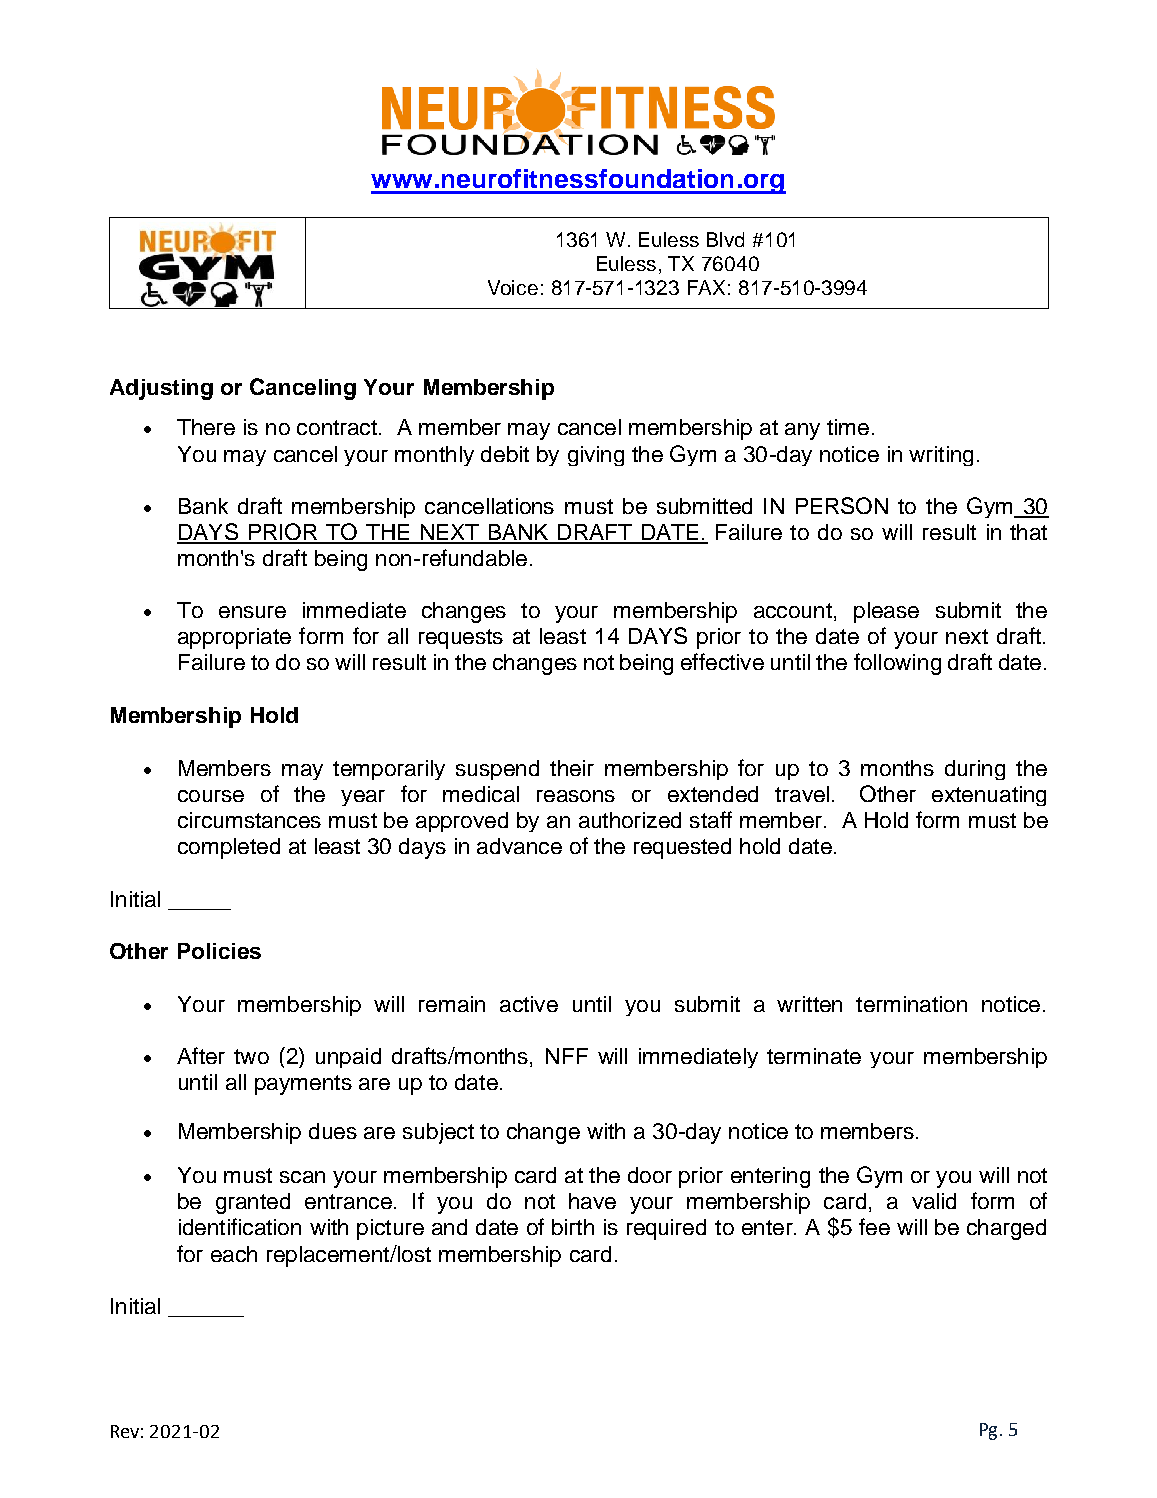  Describe the element at coordinates (573, 1227) in the image. I see `birth` at that location.
